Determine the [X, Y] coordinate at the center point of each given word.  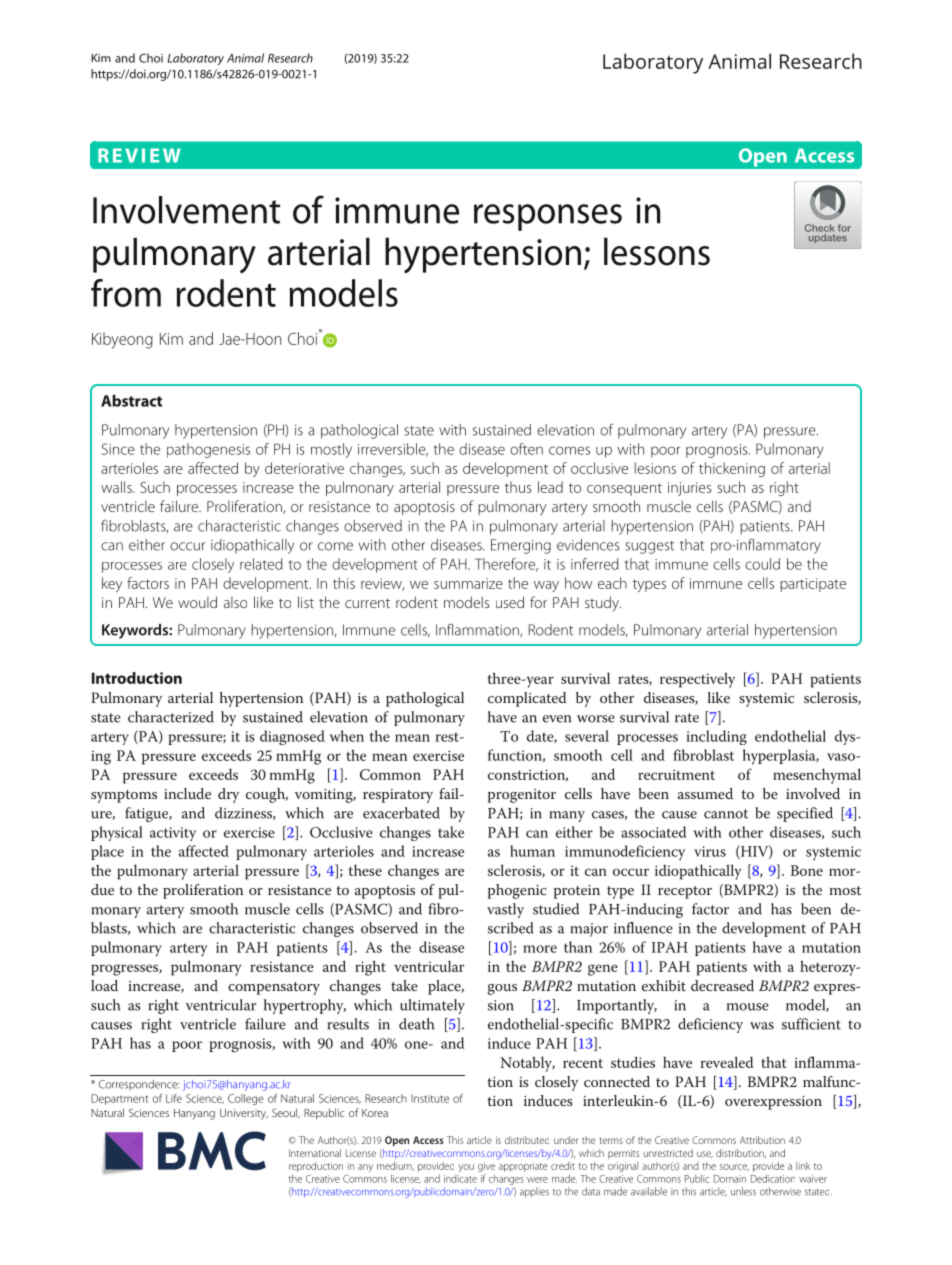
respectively [697, 680]
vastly [505, 910]
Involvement [186, 210]
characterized [171, 717]
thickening [732, 469]
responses [548, 217]
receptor [685, 892]
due [102, 889]
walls [117, 487]
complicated [527, 699]
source [734, 1167]
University [244, 1114]
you [466, 1168]
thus [518, 487]
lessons [657, 251]
